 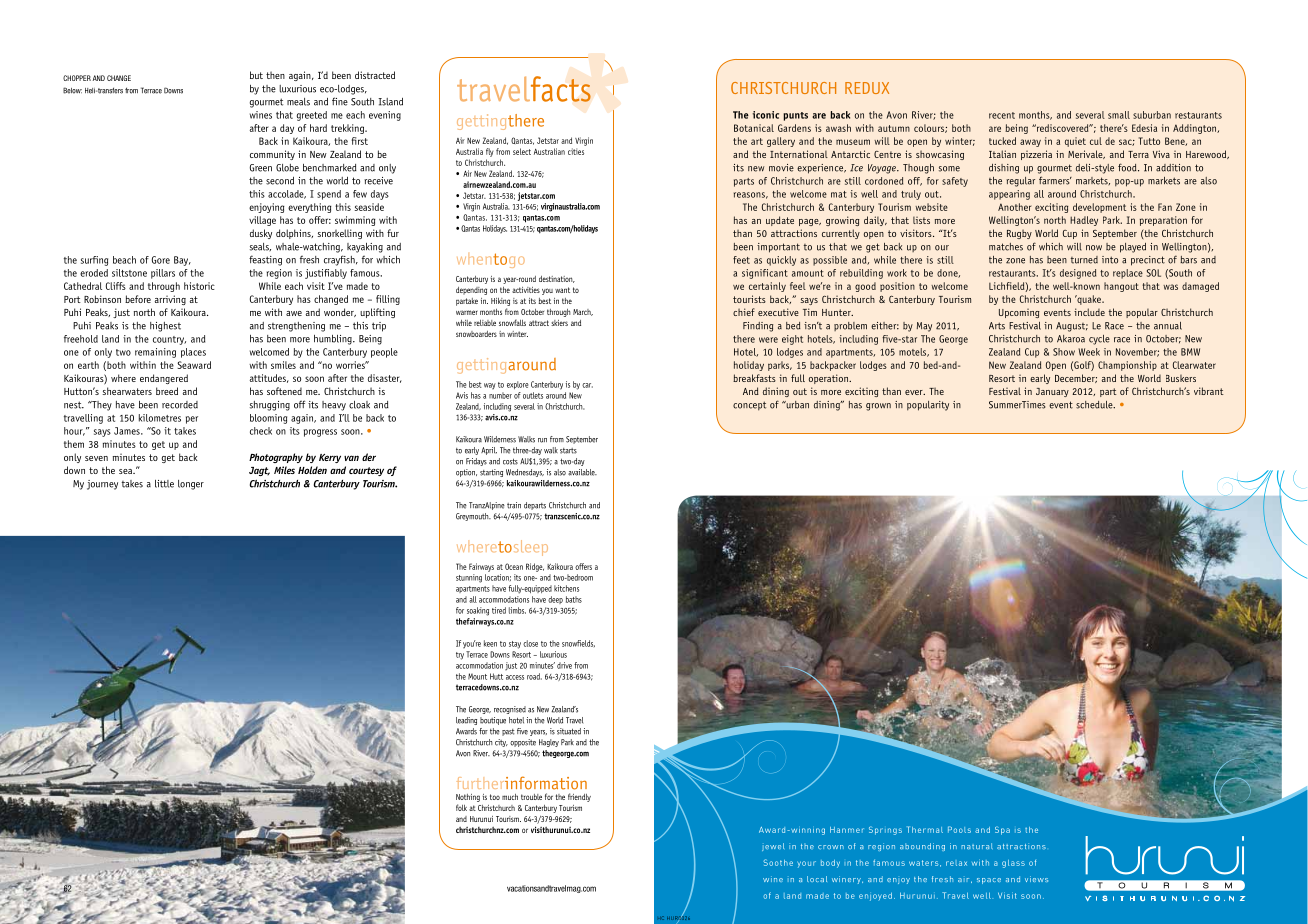 I want to click on destination, so click(x=557, y=279).
